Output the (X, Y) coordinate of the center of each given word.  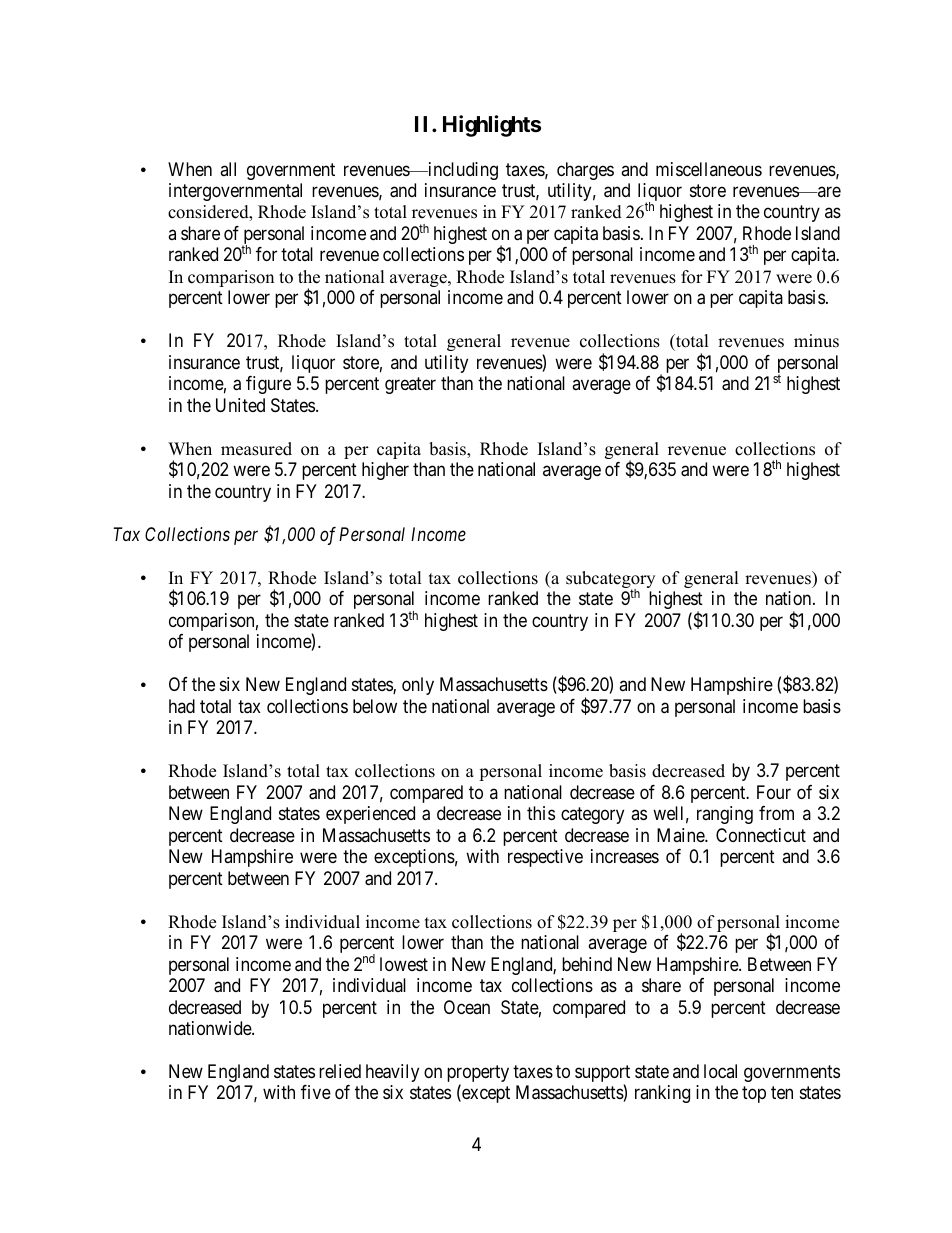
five (316, 1092)
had (182, 706)
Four (774, 792)
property (478, 1075)
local (720, 1071)
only (418, 686)
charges (585, 171)
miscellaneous (709, 169)
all (228, 169)
